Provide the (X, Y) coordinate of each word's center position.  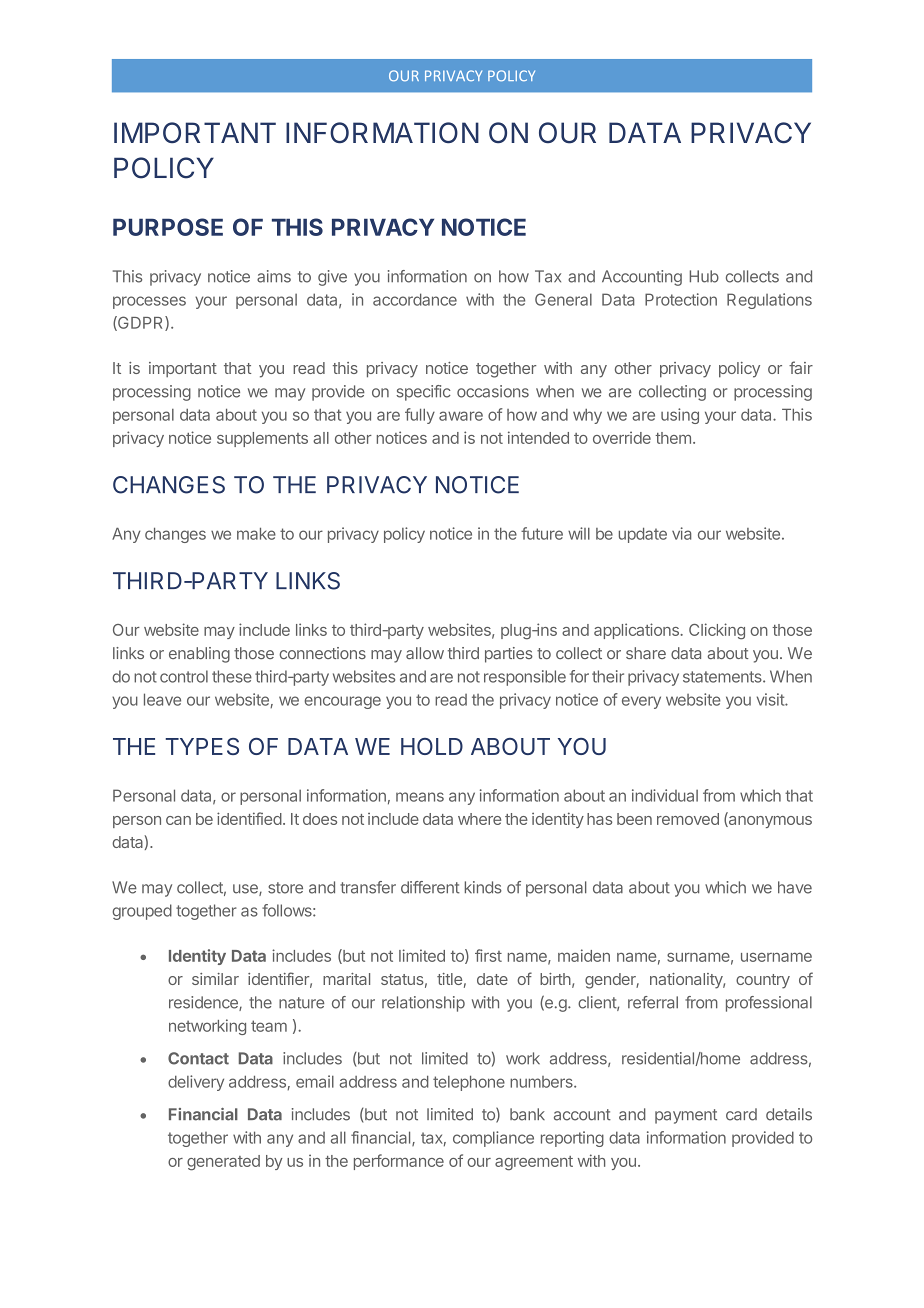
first (488, 955)
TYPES (202, 746)
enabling (199, 655)
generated (223, 1163)
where (479, 819)
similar (215, 979)
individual (665, 795)
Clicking (717, 631)
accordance (415, 299)
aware (461, 416)
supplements (262, 439)
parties (509, 655)
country (763, 981)
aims (274, 276)
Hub (704, 276)
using (680, 416)
